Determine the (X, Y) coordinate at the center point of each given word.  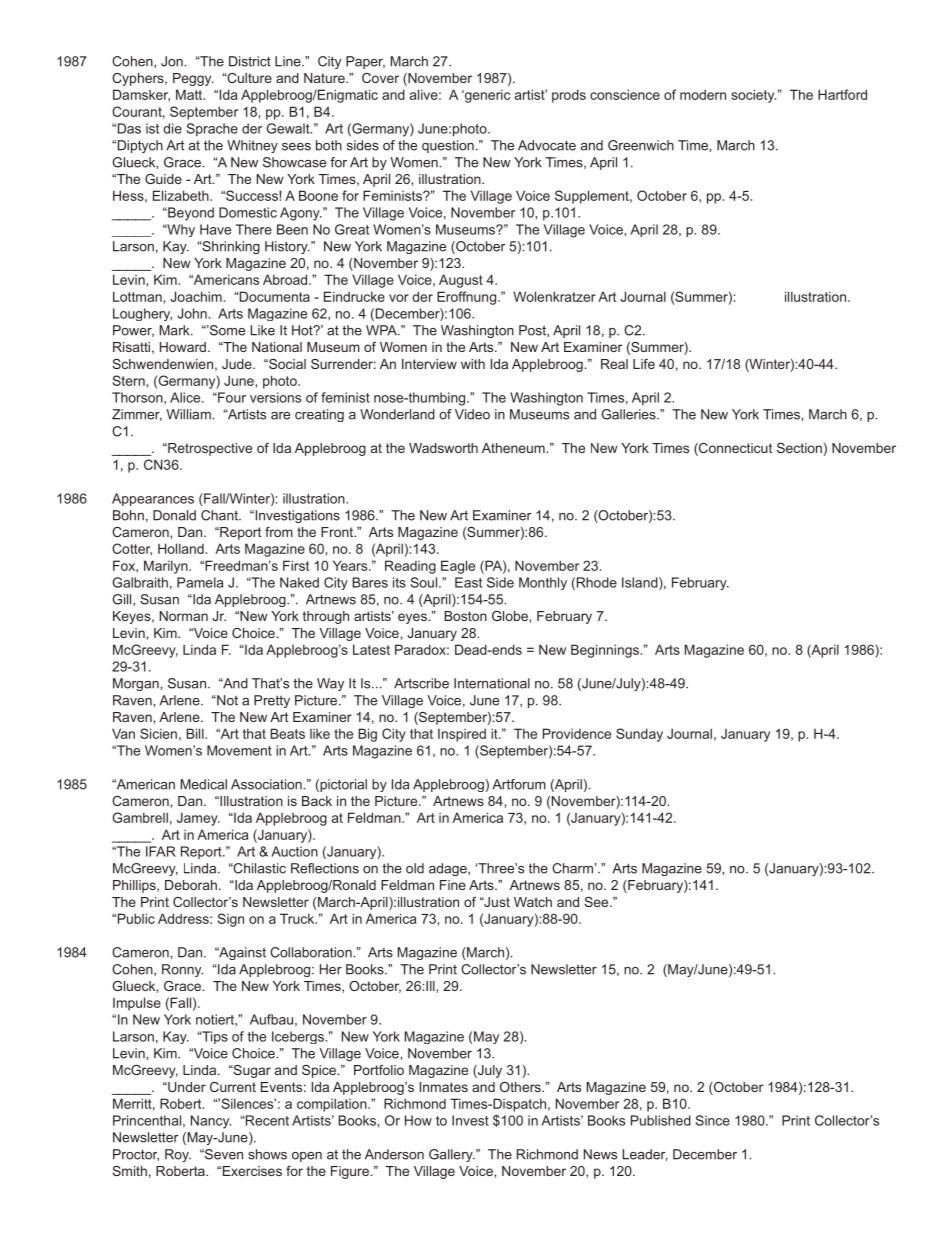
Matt (190, 94)
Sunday (639, 735)
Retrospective (209, 449)
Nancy (211, 1122)
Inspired (462, 735)
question (448, 146)
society (753, 96)
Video (472, 414)
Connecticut (734, 449)
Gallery (452, 1155)
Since (712, 1120)
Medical (204, 784)
